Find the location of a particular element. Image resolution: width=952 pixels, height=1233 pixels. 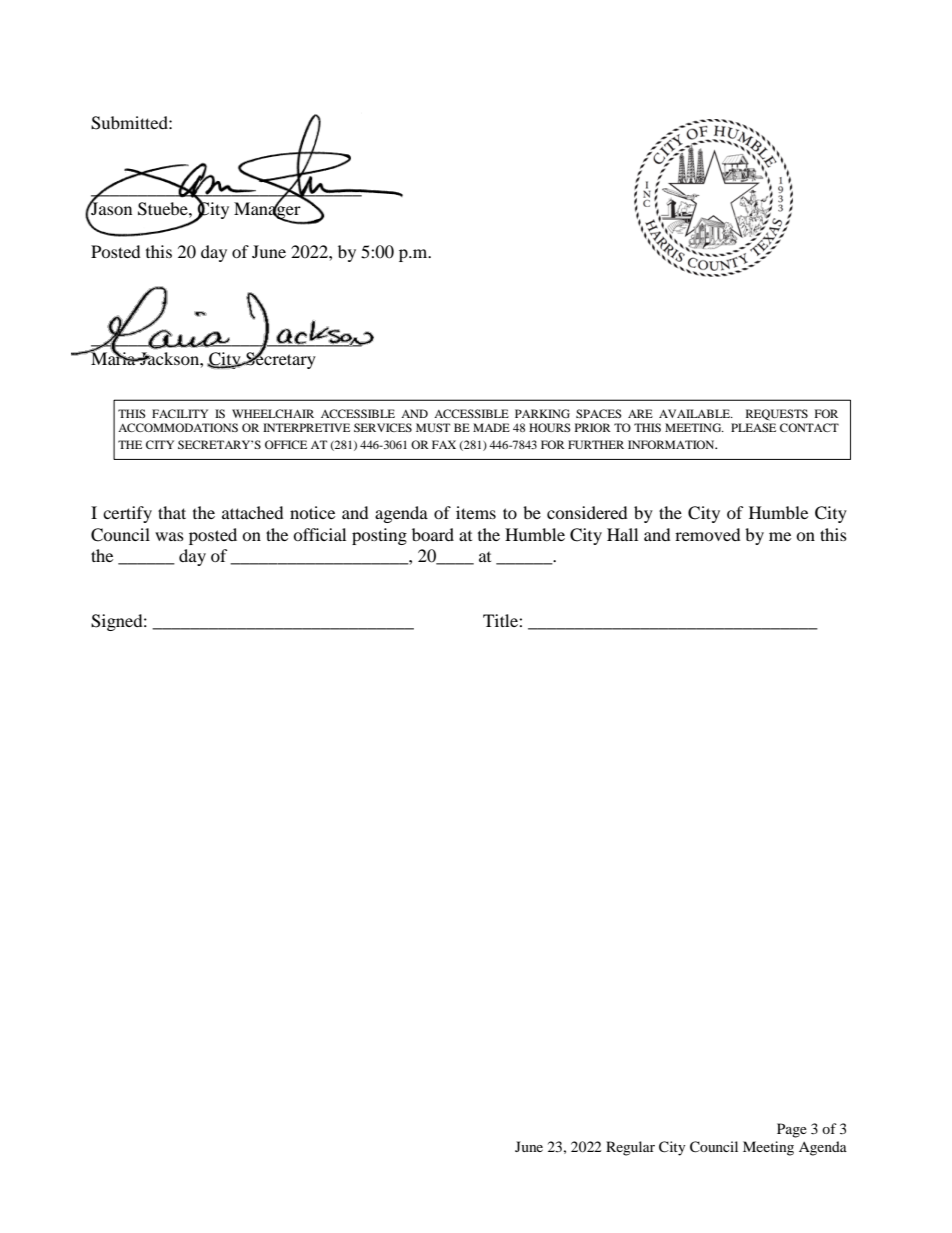

Regular is located at coordinates (630, 1148).
